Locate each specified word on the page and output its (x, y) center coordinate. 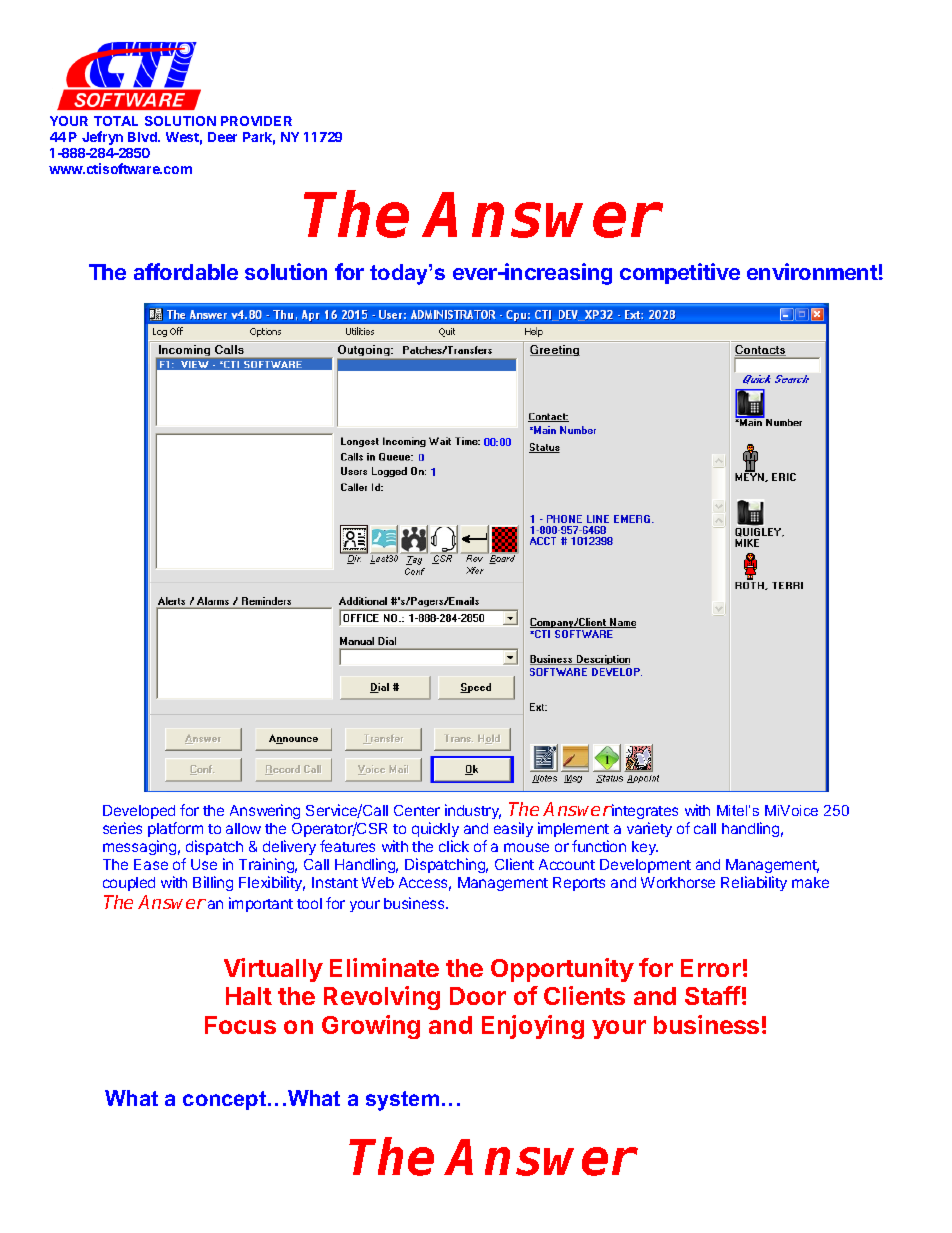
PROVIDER (256, 121)
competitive (680, 273)
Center (417, 810)
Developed (139, 812)
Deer (222, 137)
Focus (240, 1025)
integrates (644, 811)
